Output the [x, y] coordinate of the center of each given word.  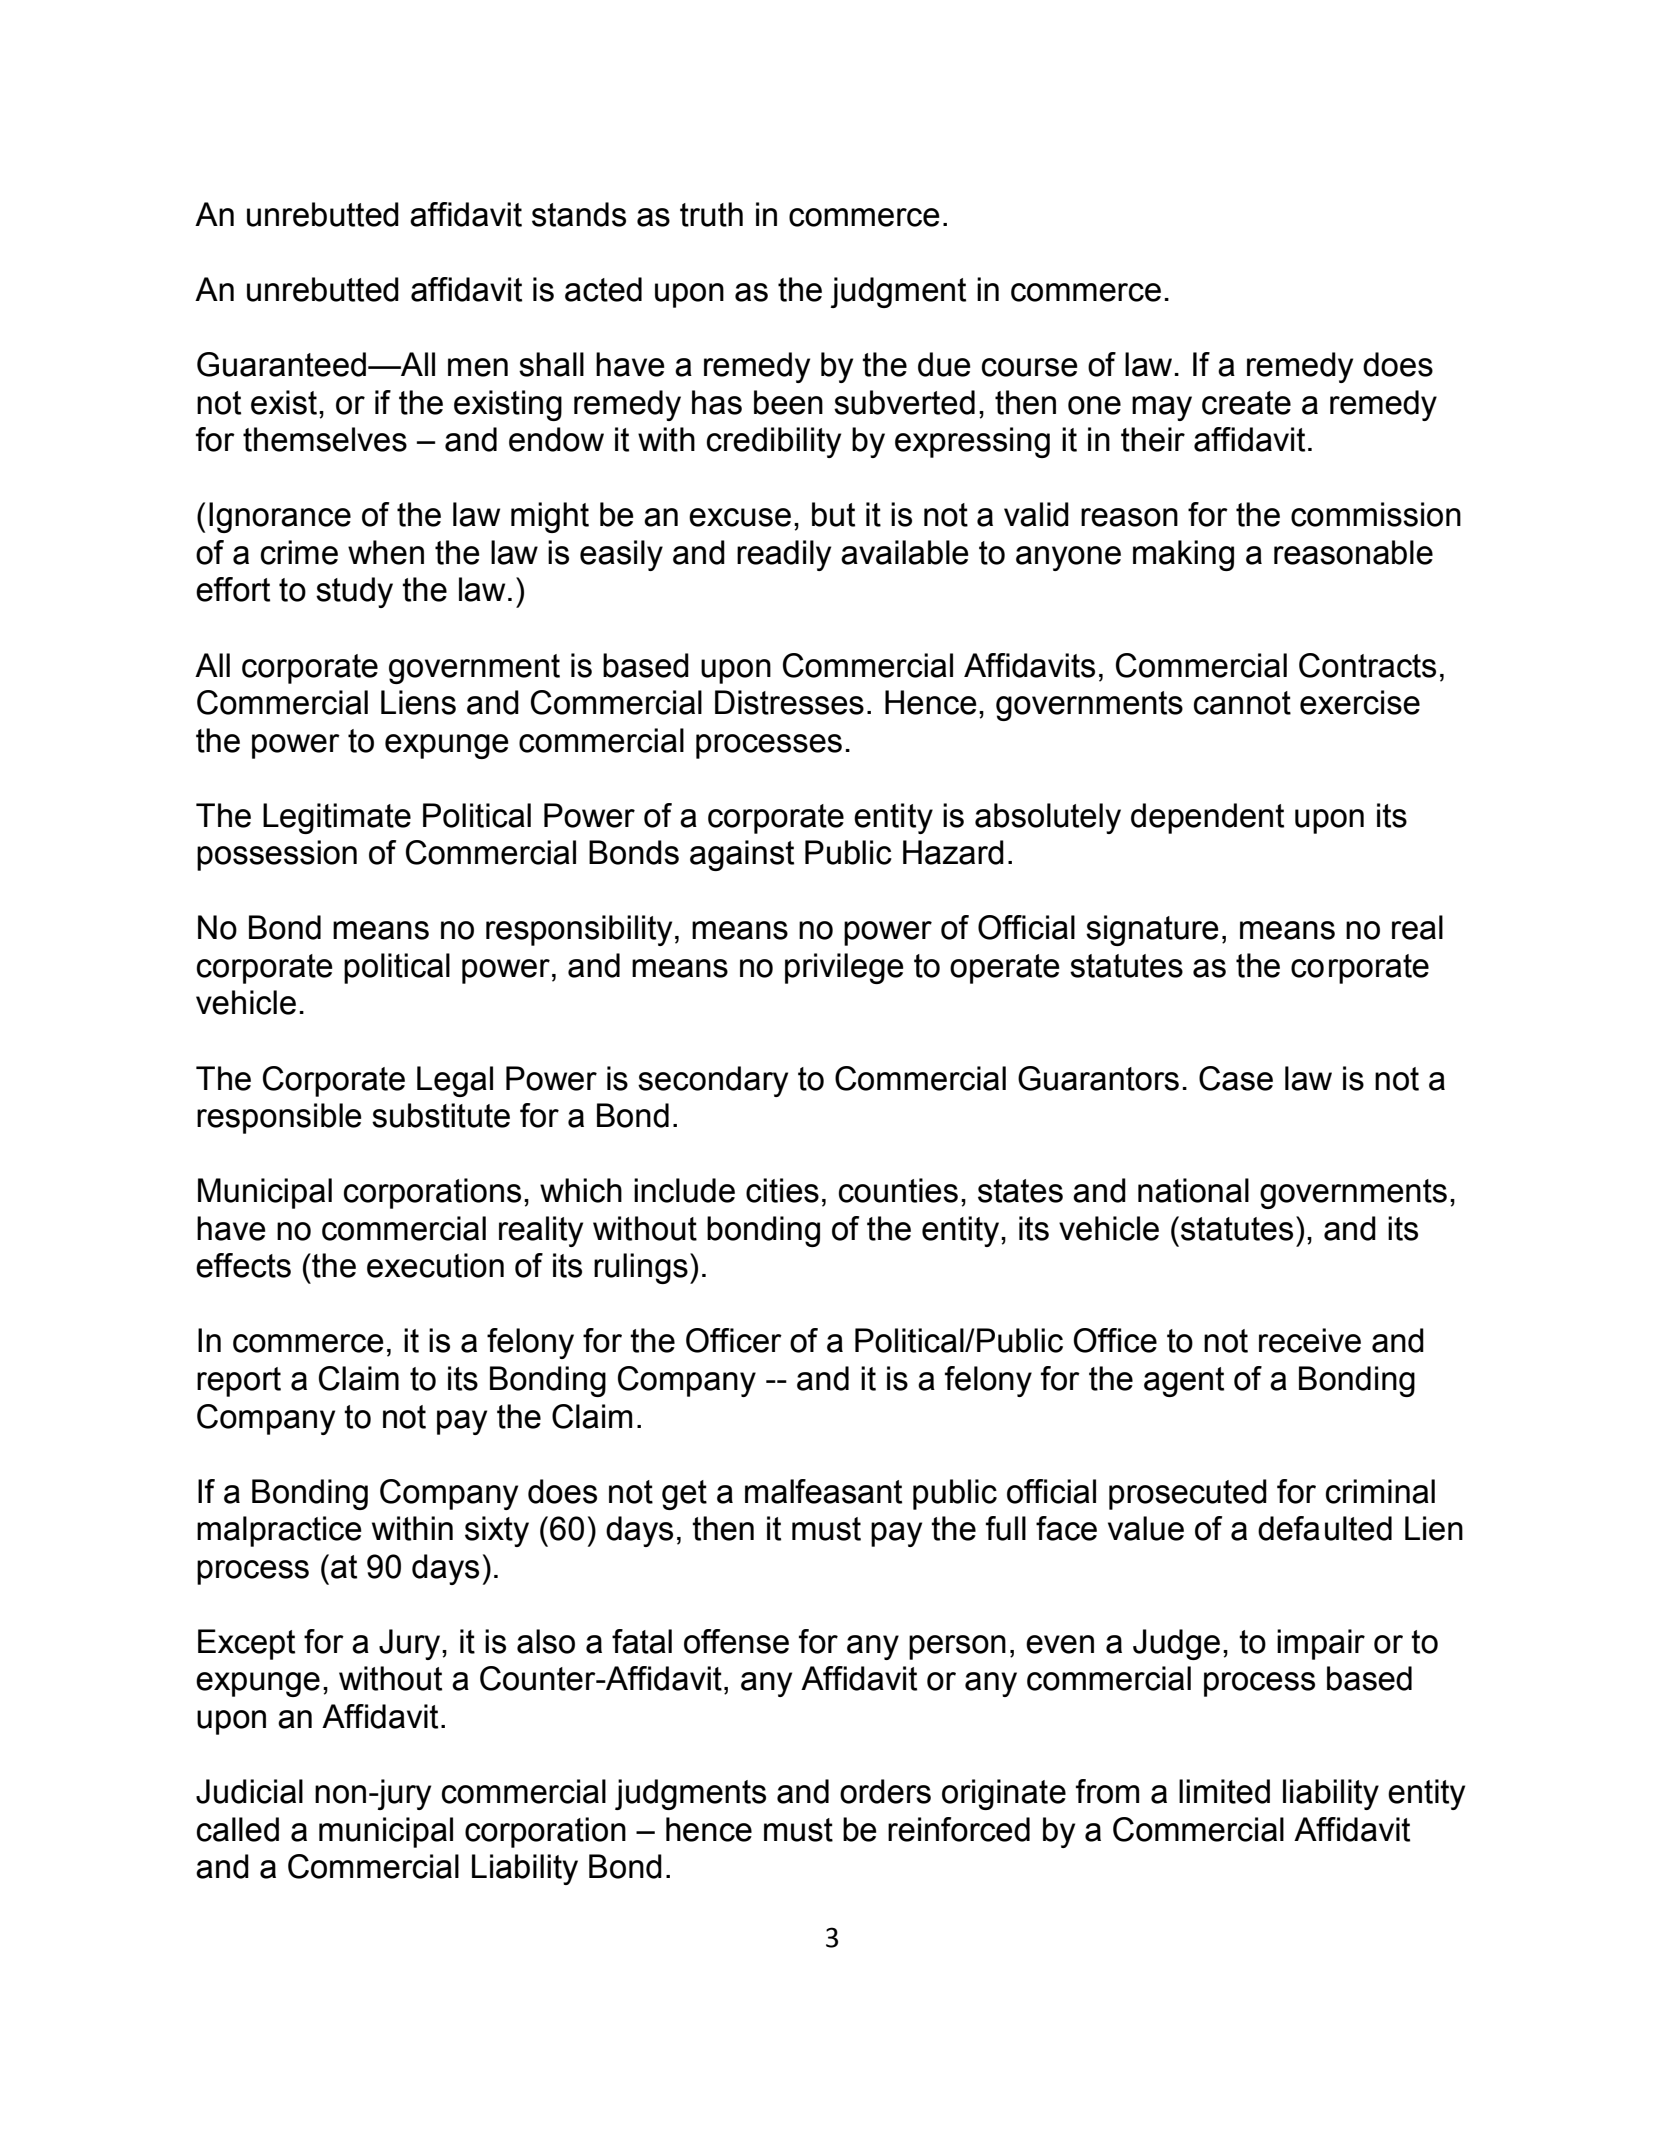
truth [711, 214]
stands [579, 214]
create [1246, 403]
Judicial [249, 1791]
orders [885, 1791]
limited [1224, 1791]
